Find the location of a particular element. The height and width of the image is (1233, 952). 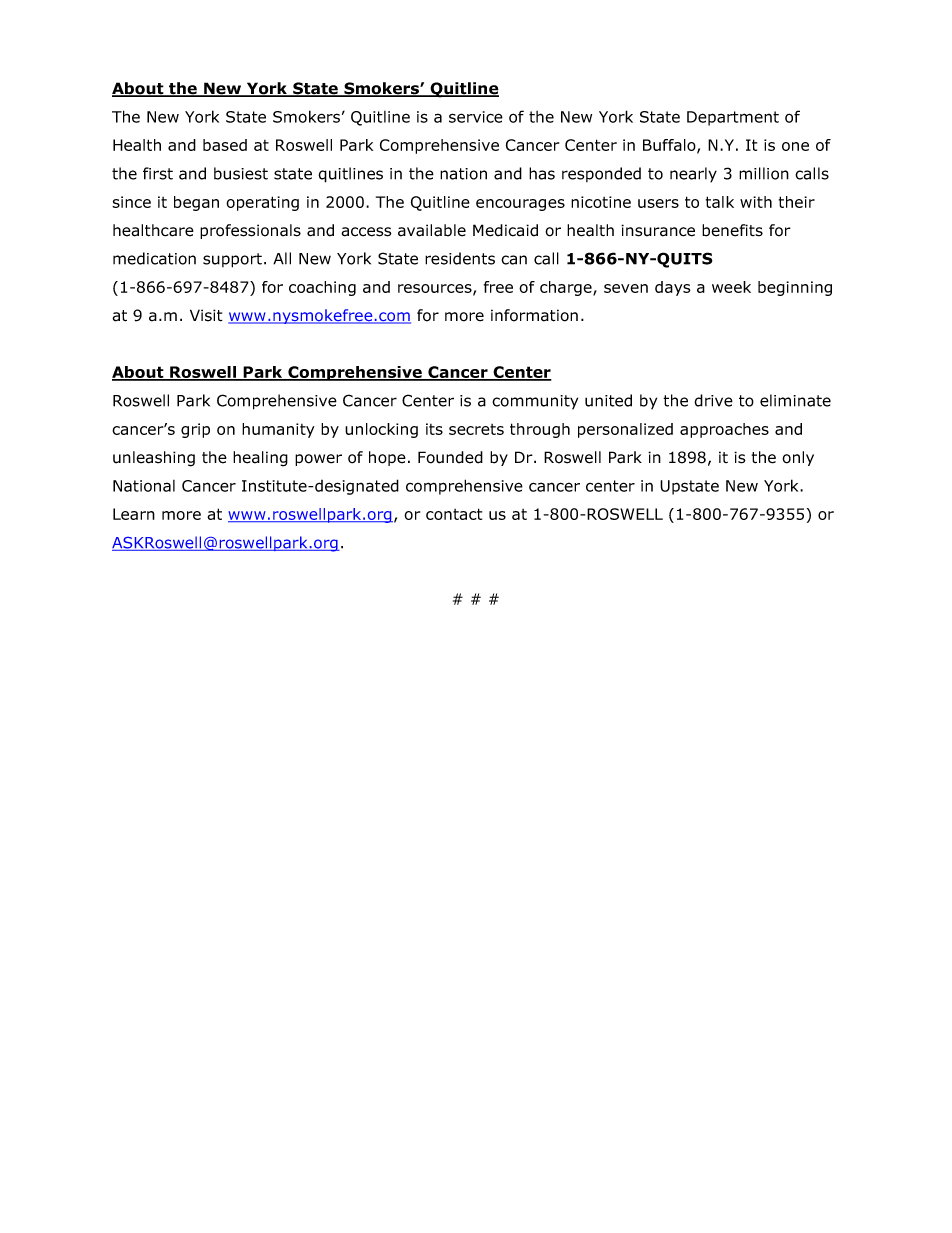

community is located at coordinates (535, 402).
